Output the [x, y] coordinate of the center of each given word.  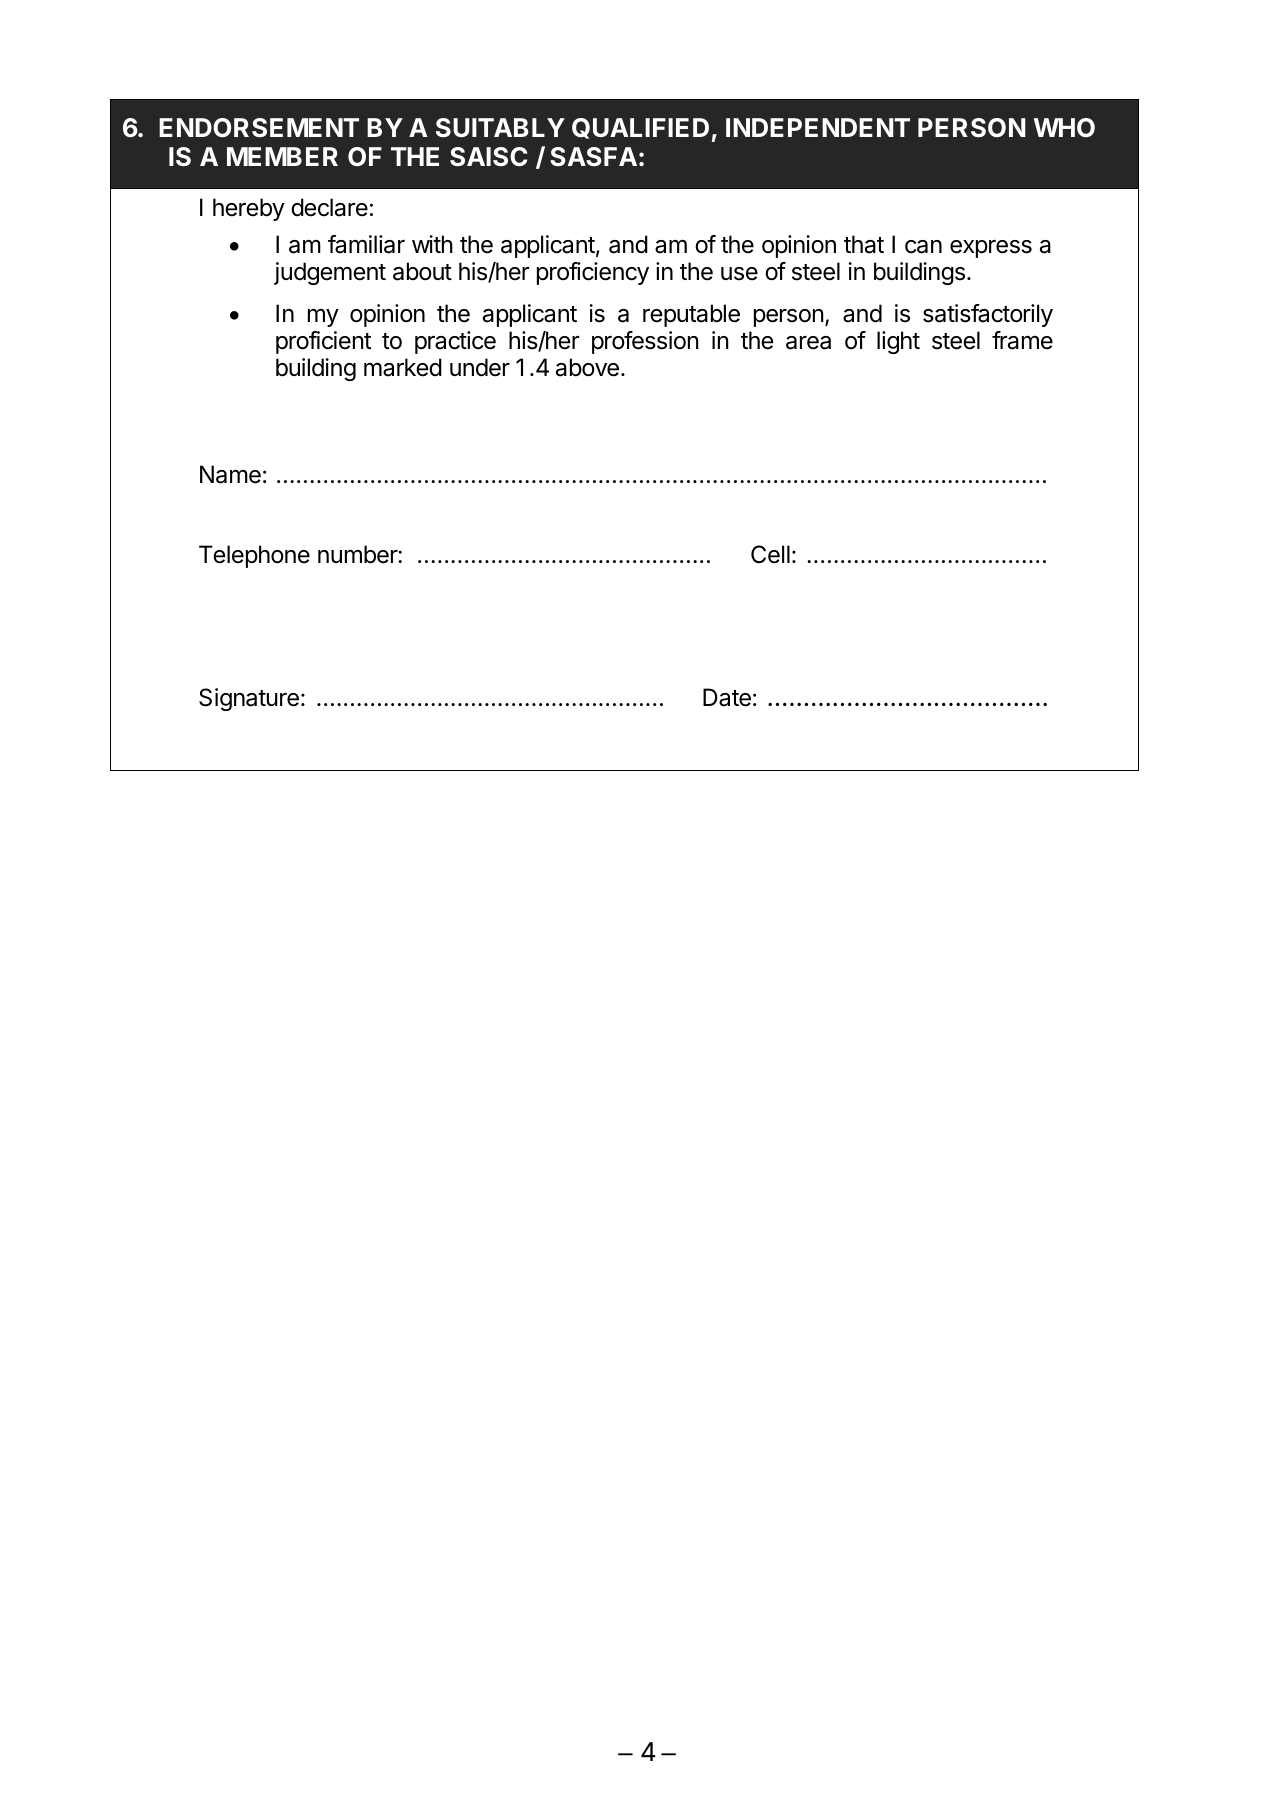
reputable [691, 315]
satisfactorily [988, 315]
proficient [323, 342]
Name [230, 474]
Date [727, 697]
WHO [1064, 127]
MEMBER [282, 156]
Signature [249, 699]
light [898, 342]
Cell [770, 554]
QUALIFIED [640, 128]
